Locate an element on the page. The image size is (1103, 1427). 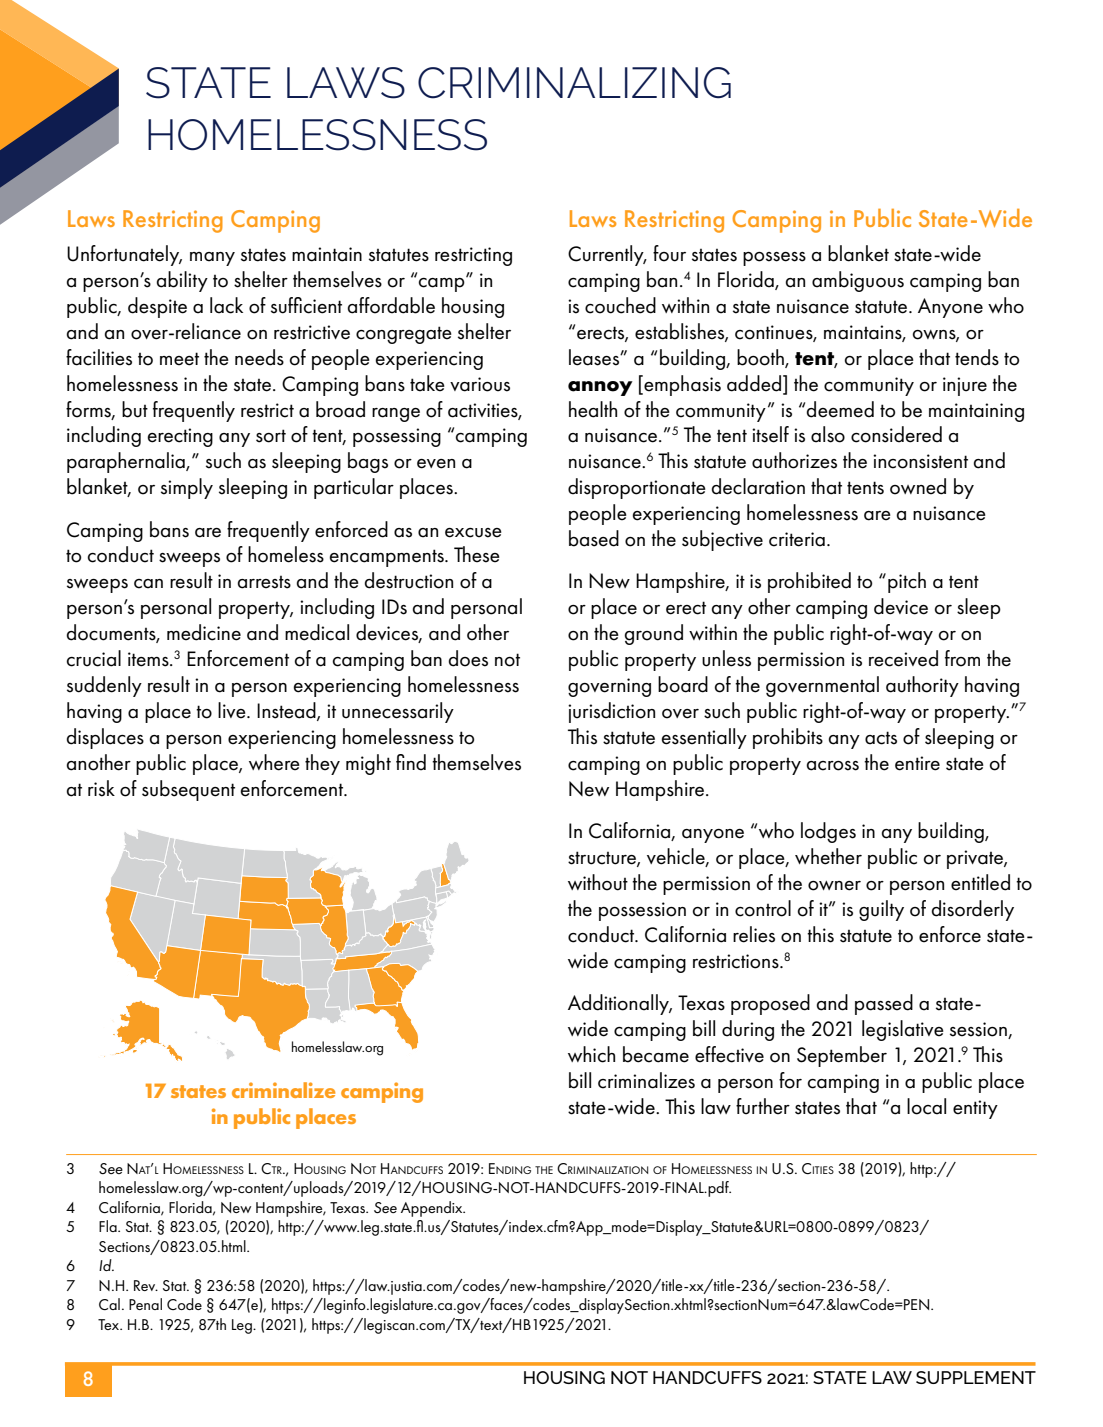
ambiguous is located at coordinates (858, 281).
